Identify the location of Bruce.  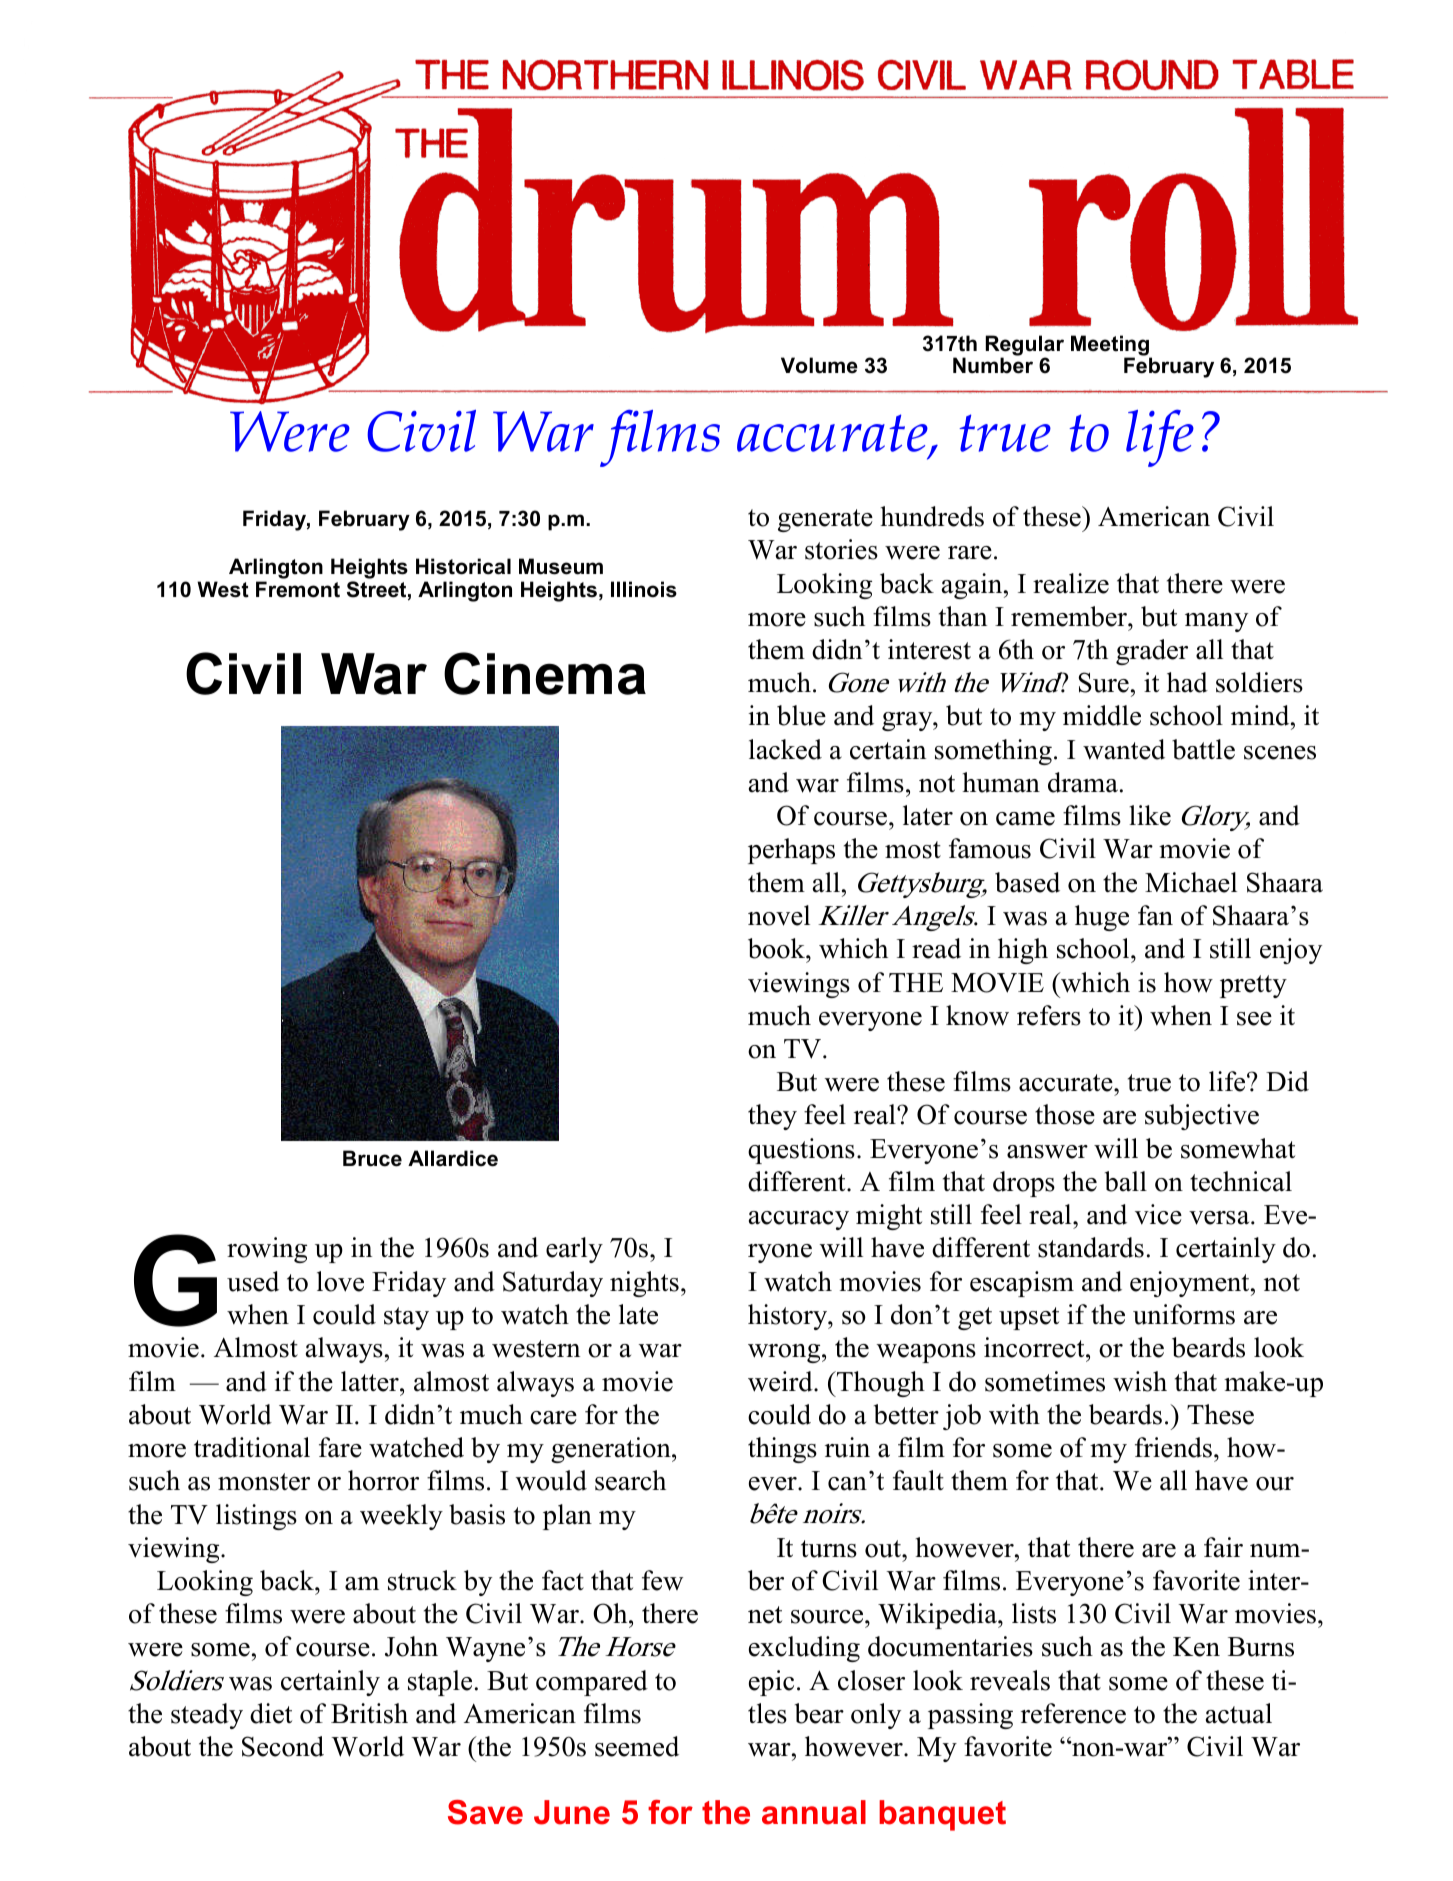
(372, 1158).
